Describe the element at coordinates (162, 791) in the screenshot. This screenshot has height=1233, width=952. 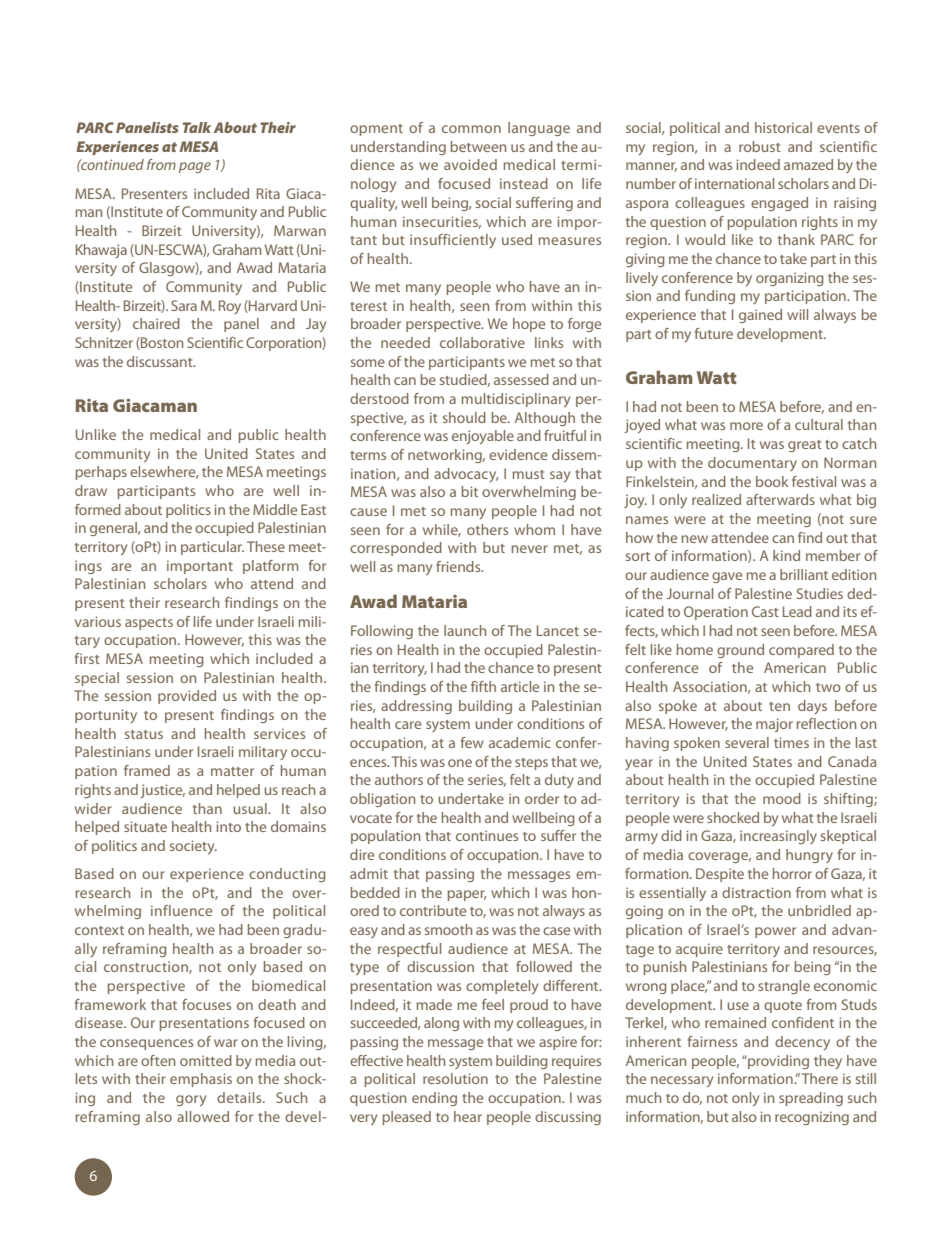
I see `justice` at that location.
